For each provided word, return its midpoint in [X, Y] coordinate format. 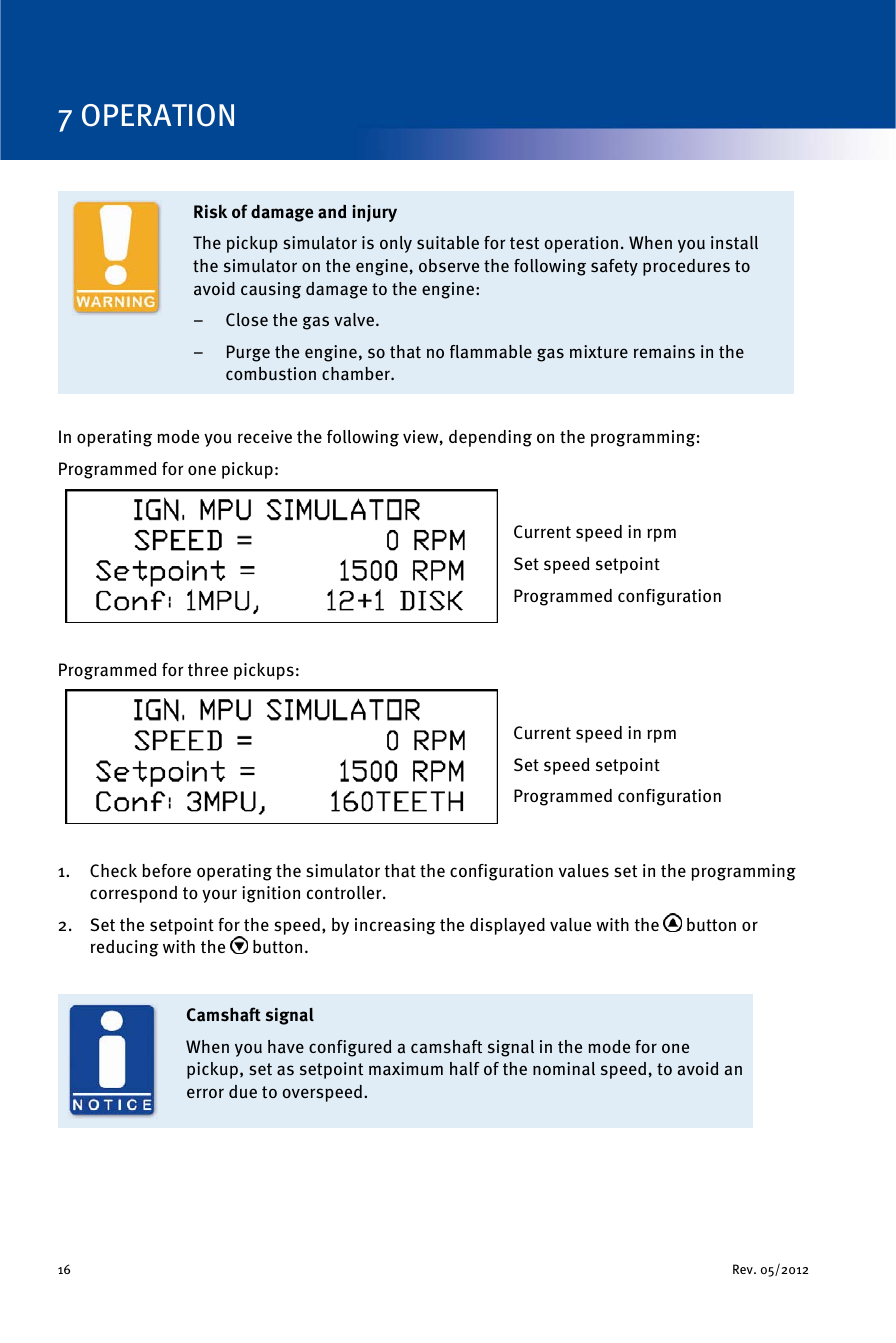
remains [664, 352]
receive [265, 436]
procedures [686, 267]
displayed [507, 926]
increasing [395, 926]
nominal [564, 1069]
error [205, 1093]
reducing [125, 948]
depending [490, 438]
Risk [210, 212]
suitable [448, 243]
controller [345, 893]
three [208, 669]
